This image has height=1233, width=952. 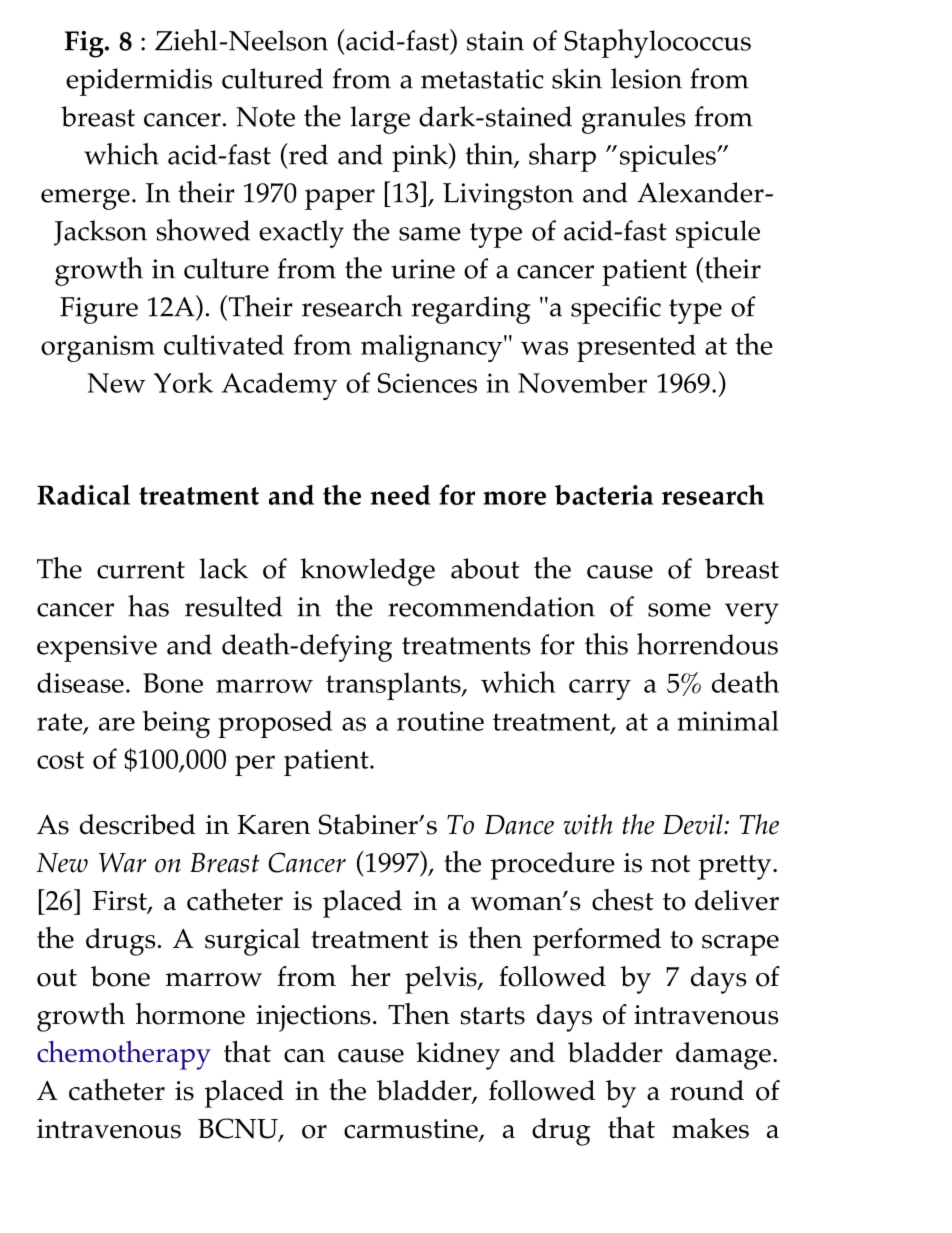 I want to click on knowledge, so click(x=367, y=572).
